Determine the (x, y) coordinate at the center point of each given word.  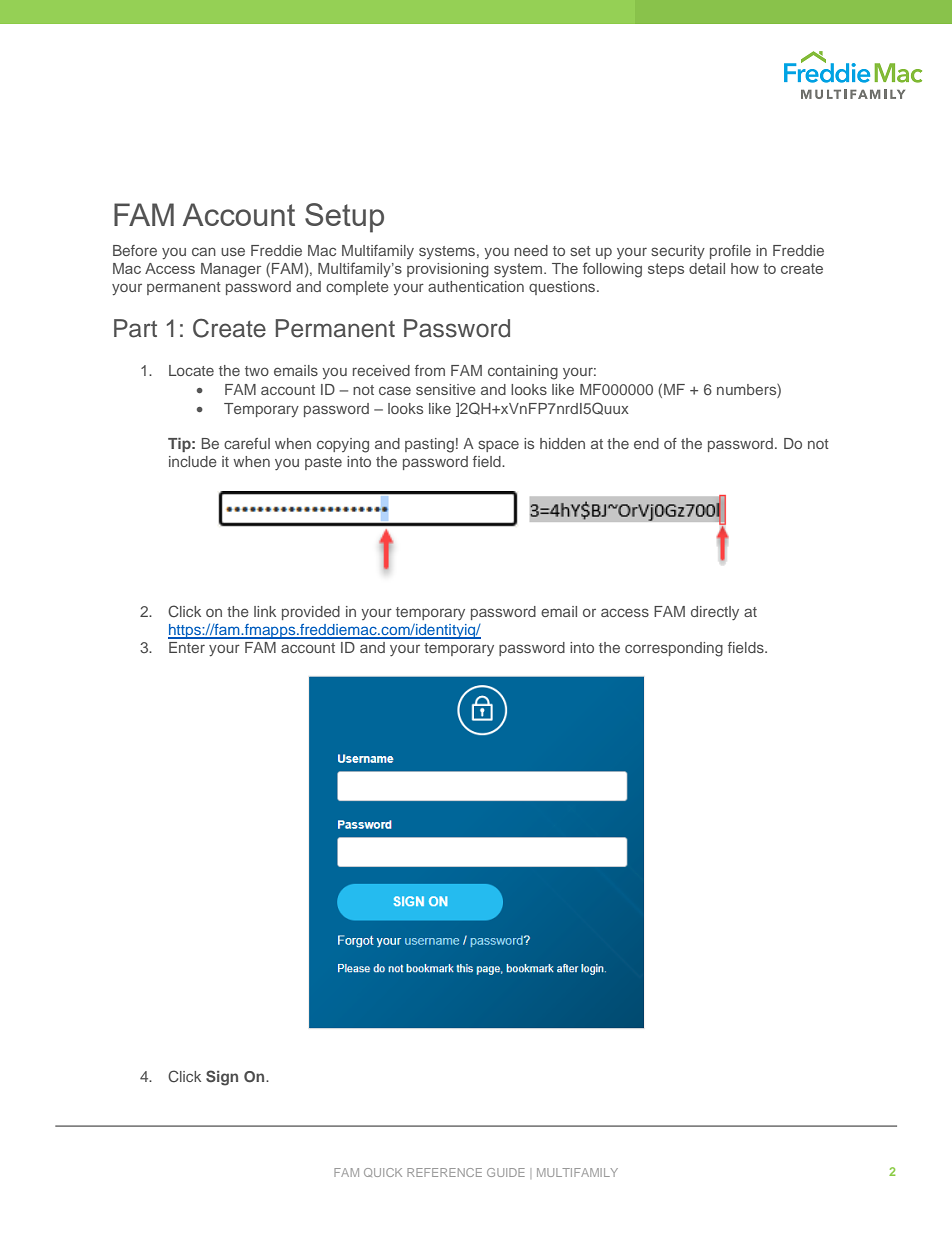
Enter (187, 647)
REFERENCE (444, 1172)
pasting (429, 445)
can (204, 251)
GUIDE (506, 1172)
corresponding (674, 649)
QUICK (383, 1172)
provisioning (448, 270)
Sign (222, 1078)
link (265, 611)
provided (311, 613)
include (193, 461)
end (646, 443)
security (678, 252)
